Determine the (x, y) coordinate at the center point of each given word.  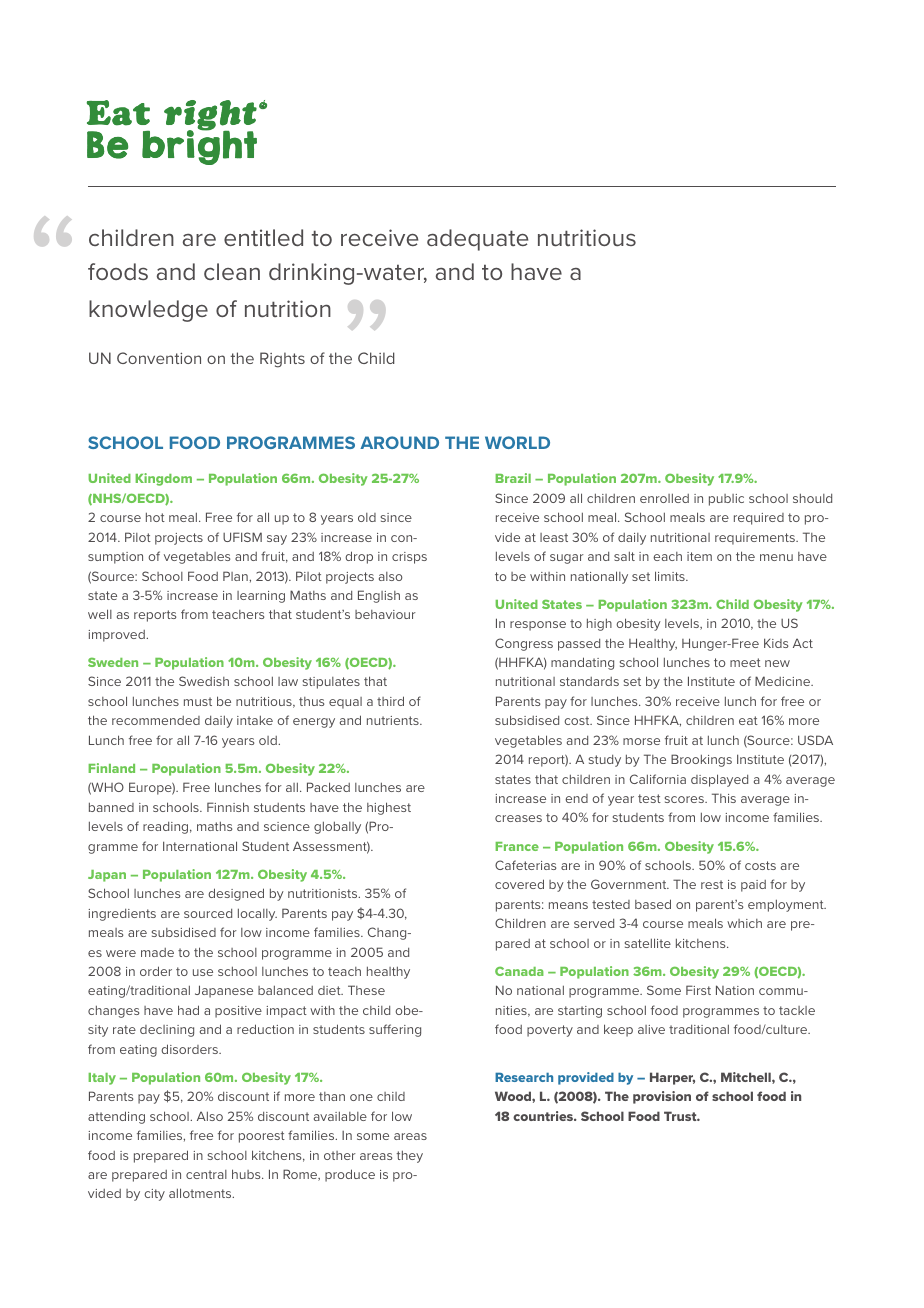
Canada (519, 971)
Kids (776, 643)
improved (118, 636)
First (698, 990)
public (726, 500)
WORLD (517, 442)
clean (232, 271)
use (203, 972)
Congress (524, 644)
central (206, 1174)
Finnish (228, 807)
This (724, 798)
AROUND (399, 442)
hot (155, 517)
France (517, 846)
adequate (477, 240)
